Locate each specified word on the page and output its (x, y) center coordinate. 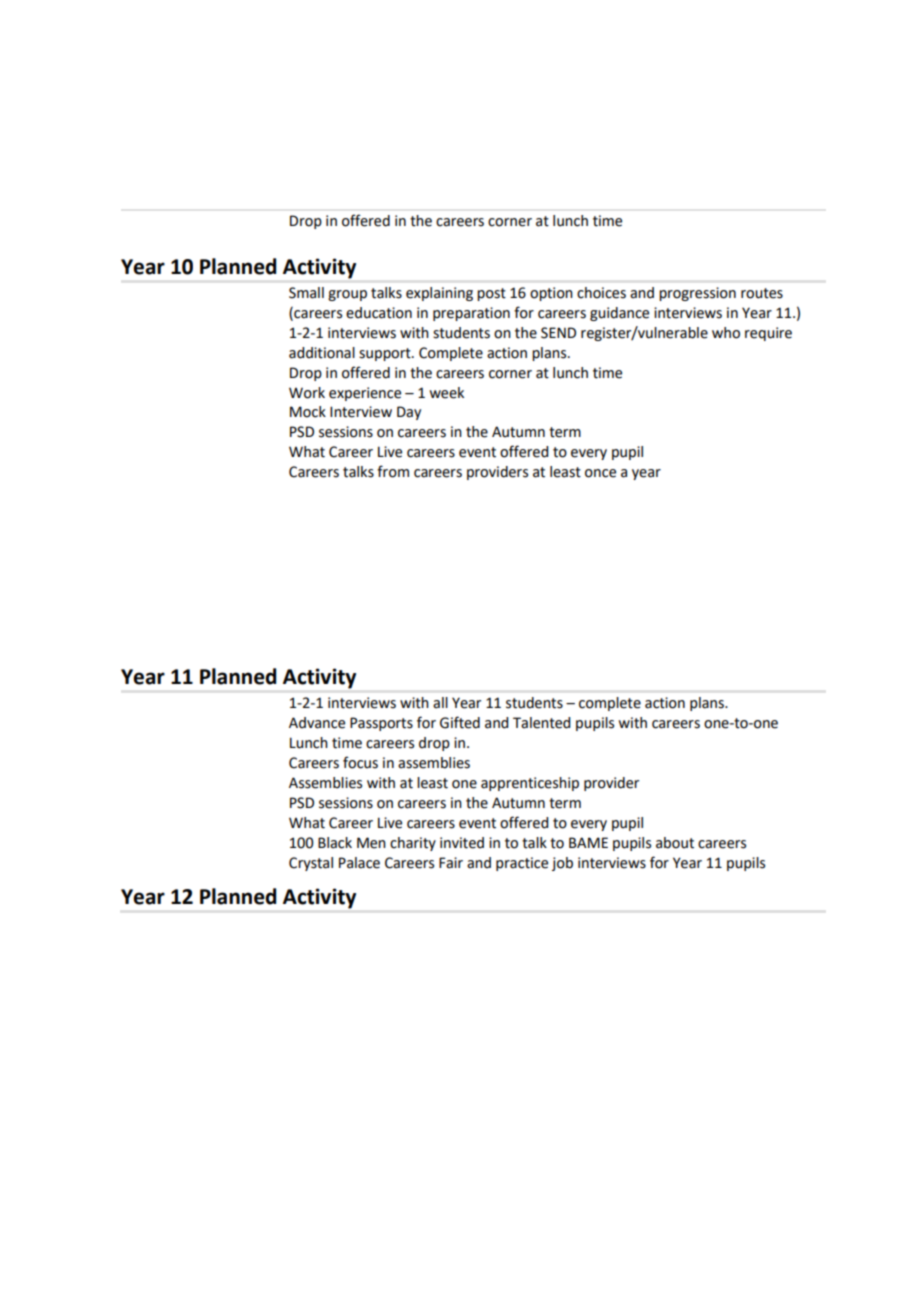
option (551, 294)
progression (697, 294)
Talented (541, 723)
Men (371, 843)
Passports (381, 724)
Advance (317, 723)
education (379, 313)
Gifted (460, 722)
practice (522, 864)
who (726, 333)
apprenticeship (530, 784)
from (393, 471)
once (600, 473)
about (675, 843)
